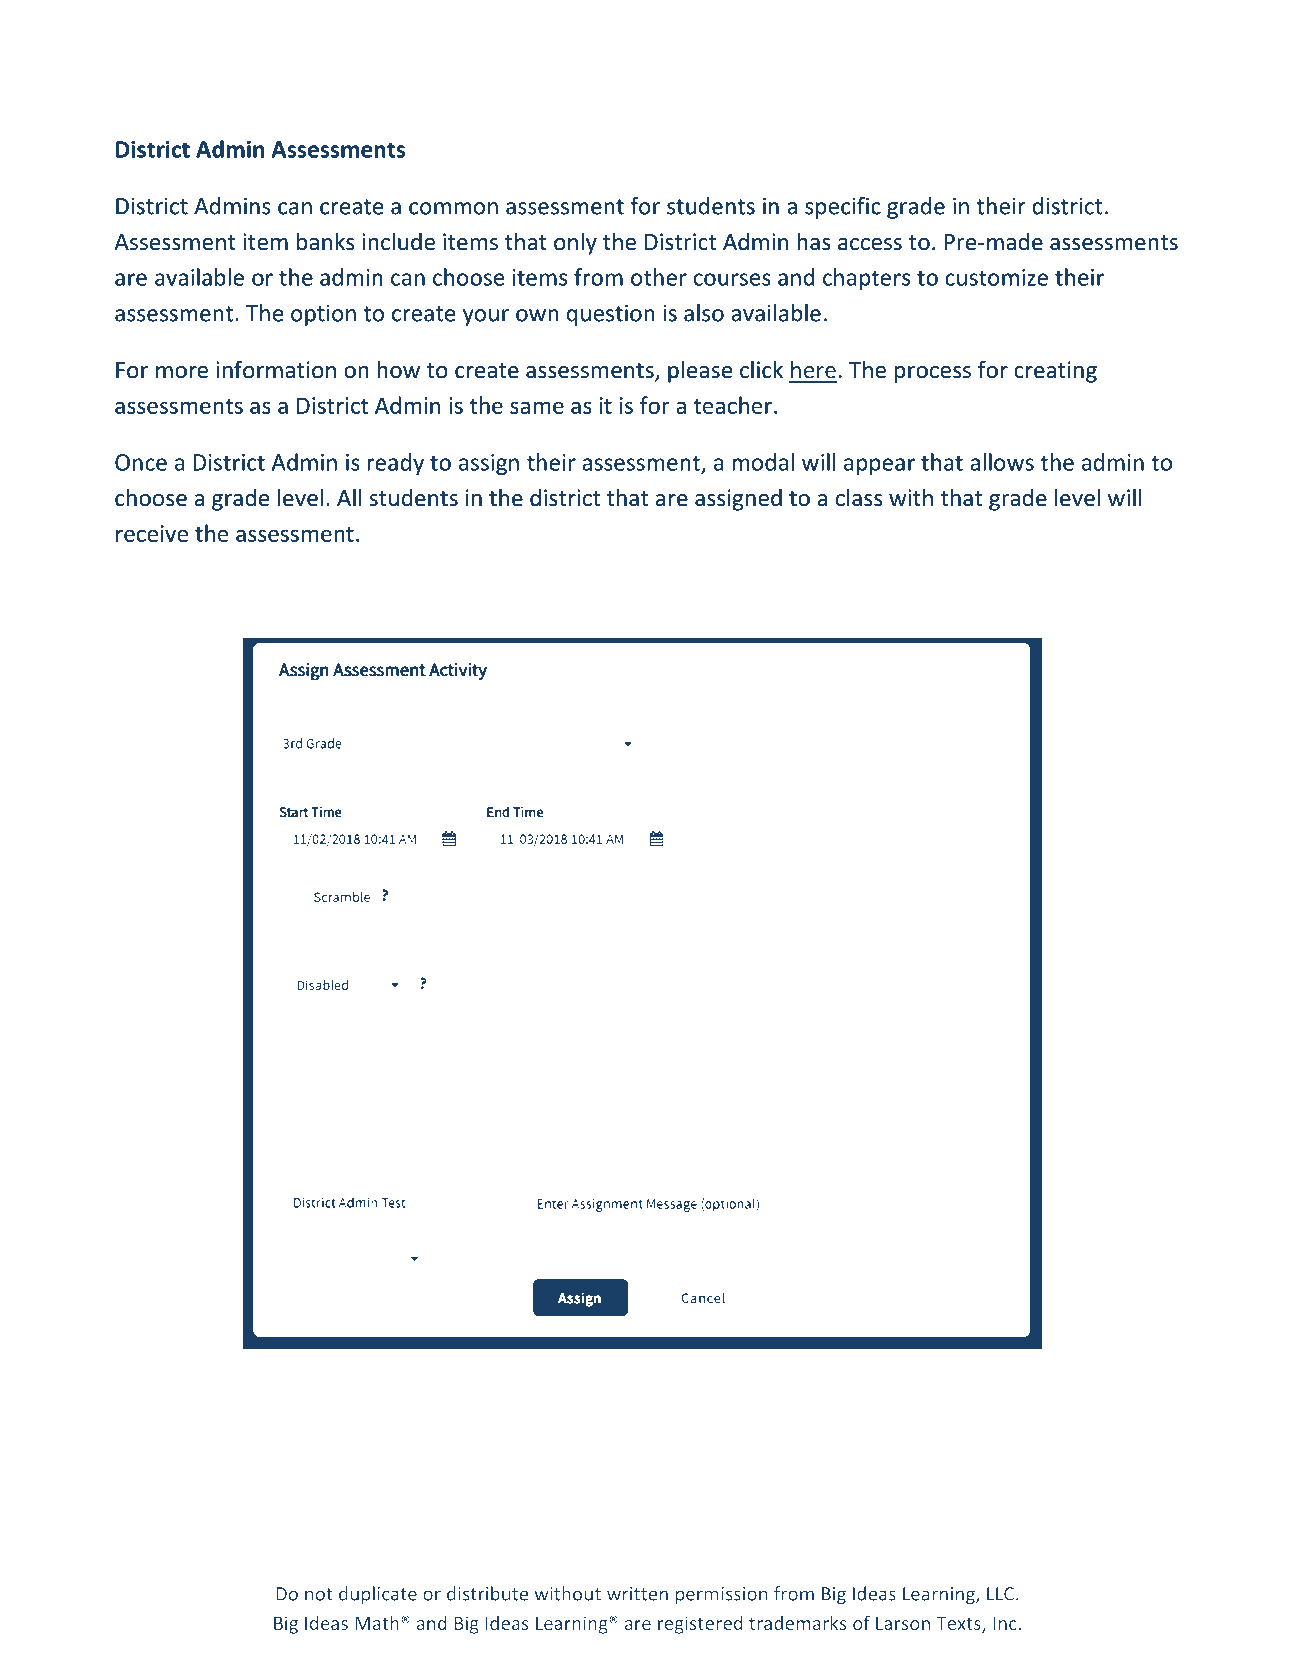 This screenshot has height=1676, width=1295. What do you see at coordinates (487, 1593) in the screenshot?
I see `distribute` at bounding box center [487, 1593].
